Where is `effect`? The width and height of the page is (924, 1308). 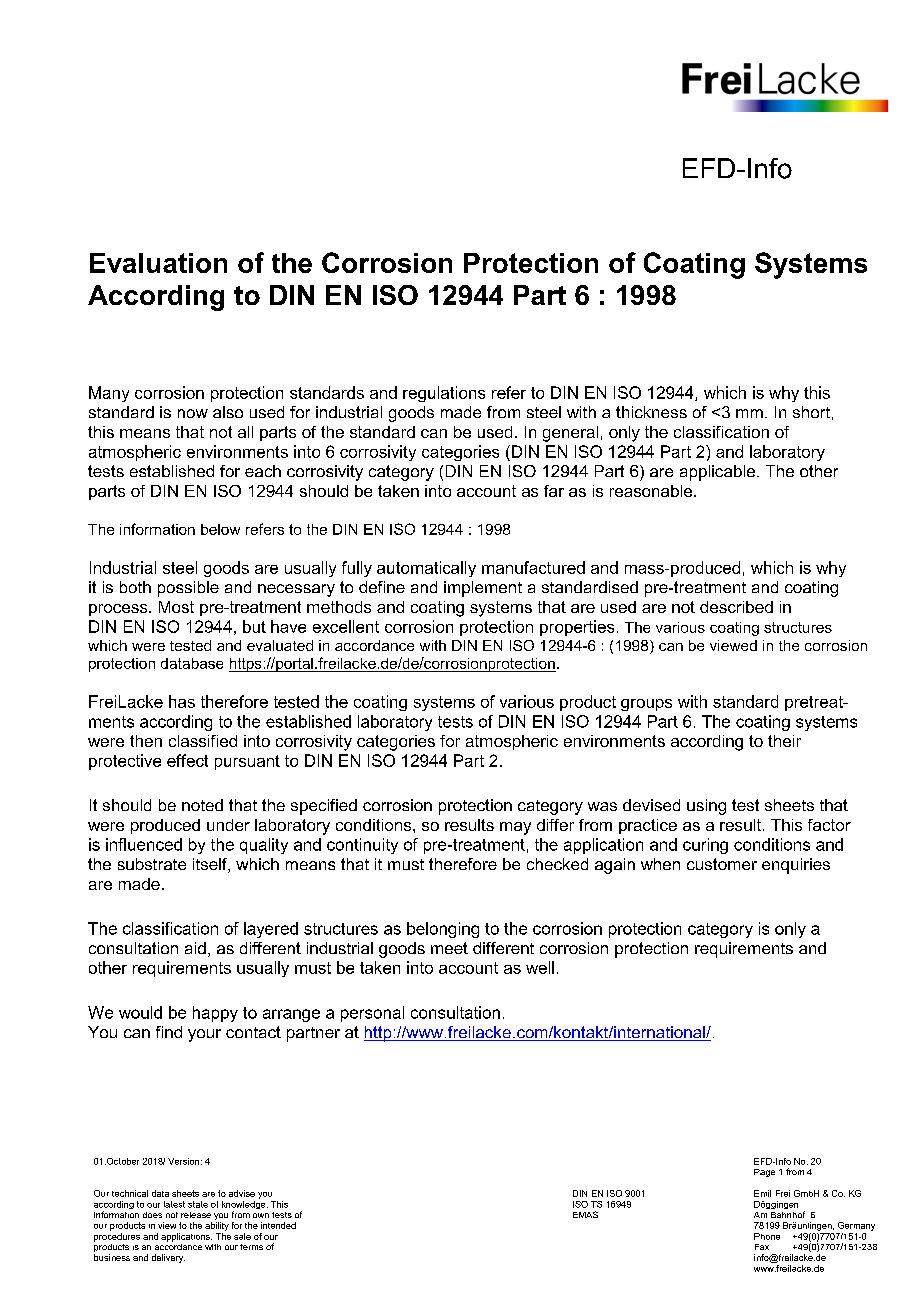
effect is located at coordinates (187, 760).
